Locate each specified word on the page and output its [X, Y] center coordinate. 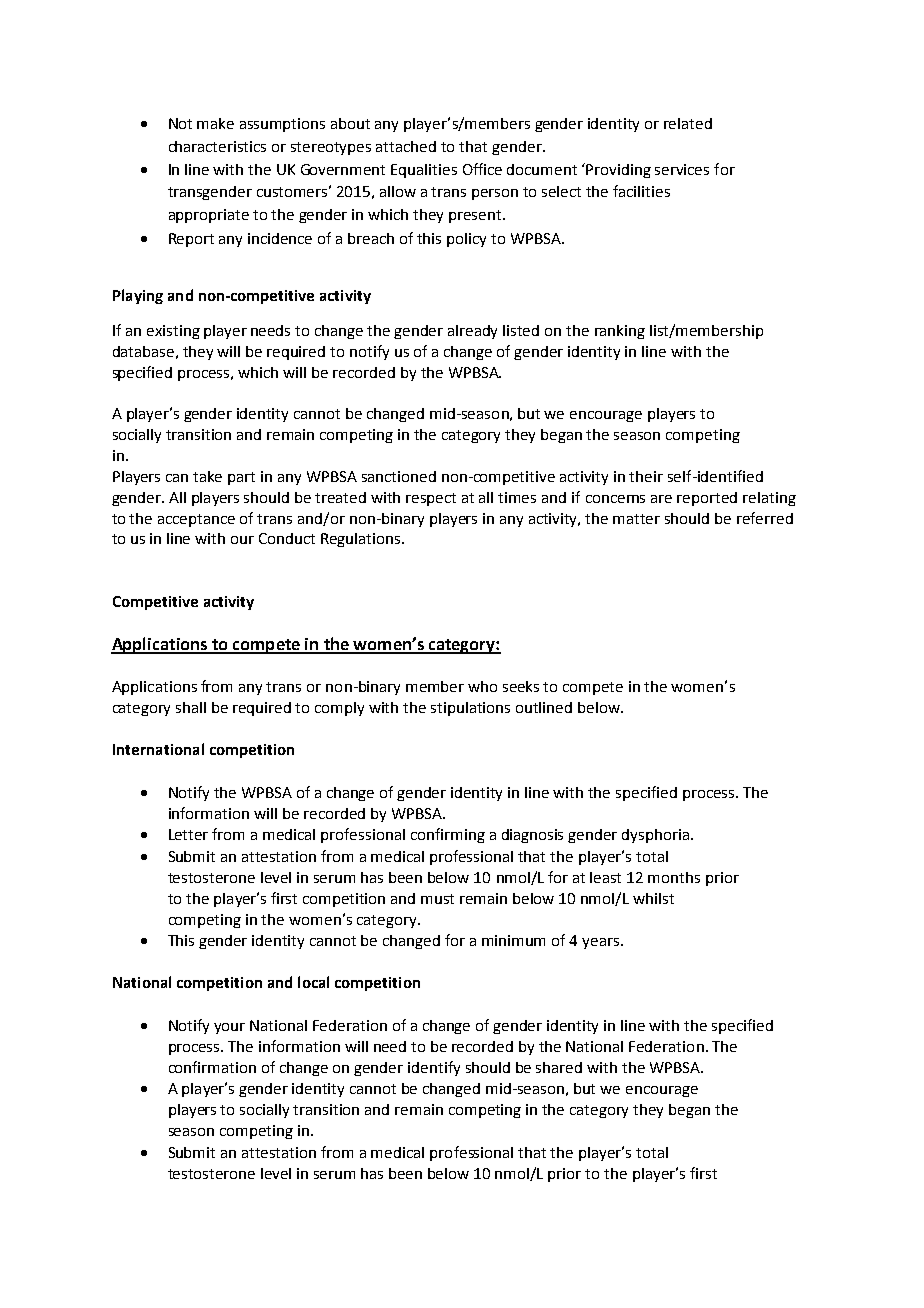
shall [191, 707]
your [229, 1028]
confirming [448, 835]
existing [173, 332]
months [674, 877]
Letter [188, 834]
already [472, 332]
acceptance [196, 520]
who [482, 686]
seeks [521, 686]
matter [636, 519]
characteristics [217, 146]
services [682, 169]
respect [431, 499]
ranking [620, 332]
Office [482, 169]
